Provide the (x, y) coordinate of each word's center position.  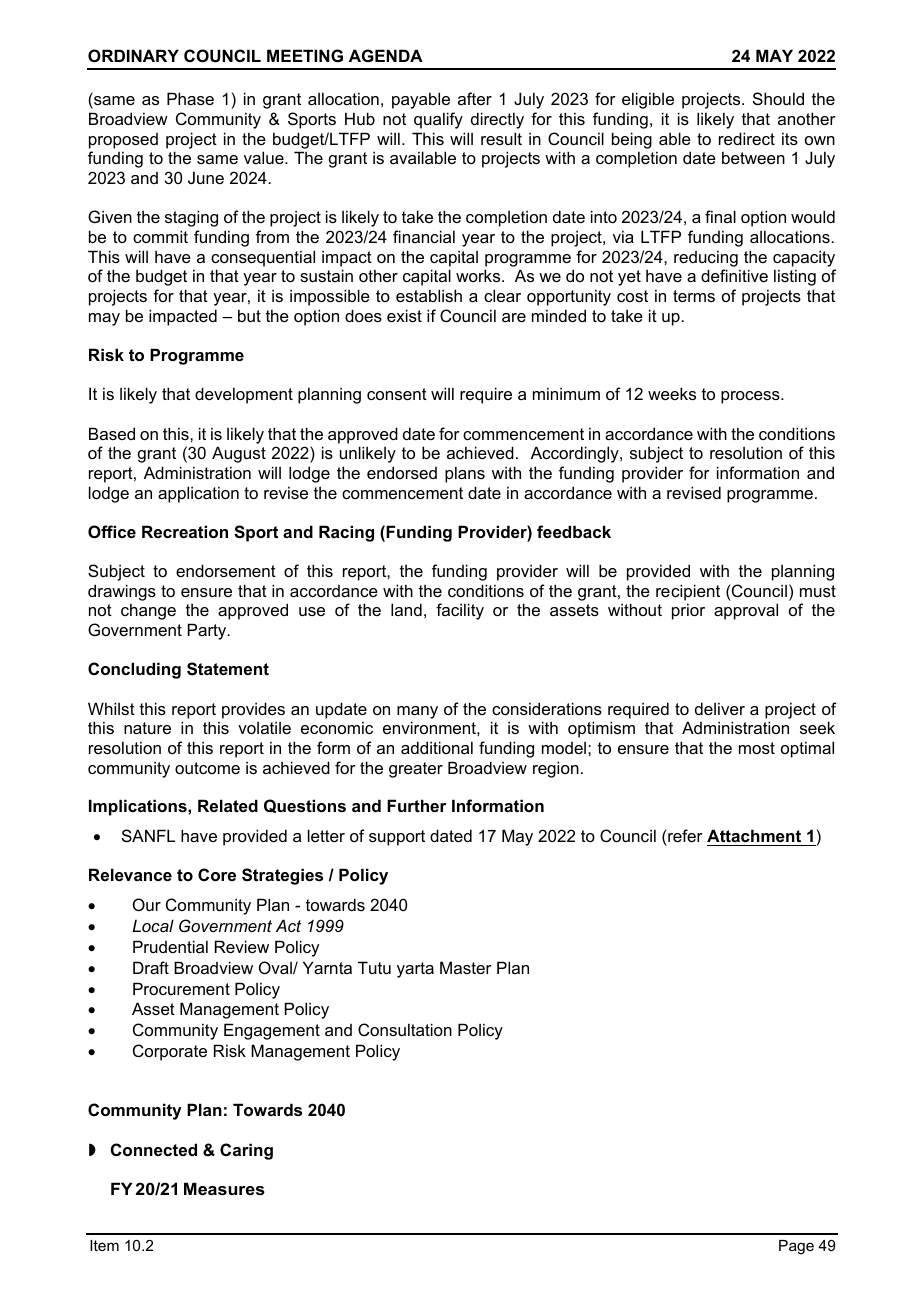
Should (778, 98)
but (249, 315)
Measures (224, 1188)
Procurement (181, 988)
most (757, 748)
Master (466, 967)
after (475, 98)
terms (694, 296)
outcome (207, 768)
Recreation (185, 531)
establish (429, 295)
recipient (688, 592)
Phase (190, 98)
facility (460, 611)
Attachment (754, 835)
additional (437, 747)
